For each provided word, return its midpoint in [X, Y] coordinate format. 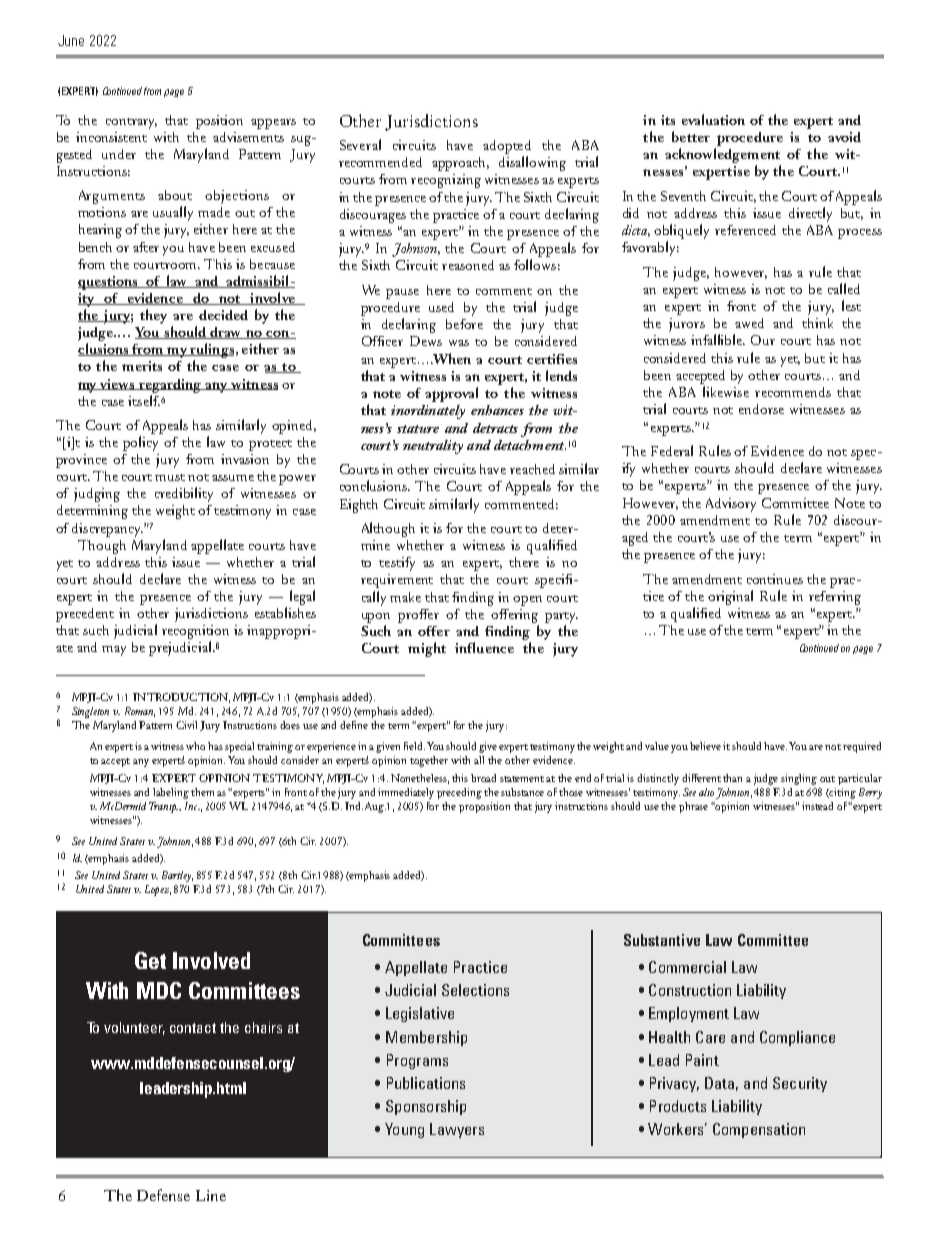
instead [817, 806]
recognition [195, 633]
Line [211, 1195]
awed [749, 323]
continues [775, 579]
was [459, 343]
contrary [131, 123]
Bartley [177, 876]
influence [484, 647]
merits [142, 366]
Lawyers [457, 1130]
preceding [459, 793]
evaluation [713, 119]
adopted [507, 147]
